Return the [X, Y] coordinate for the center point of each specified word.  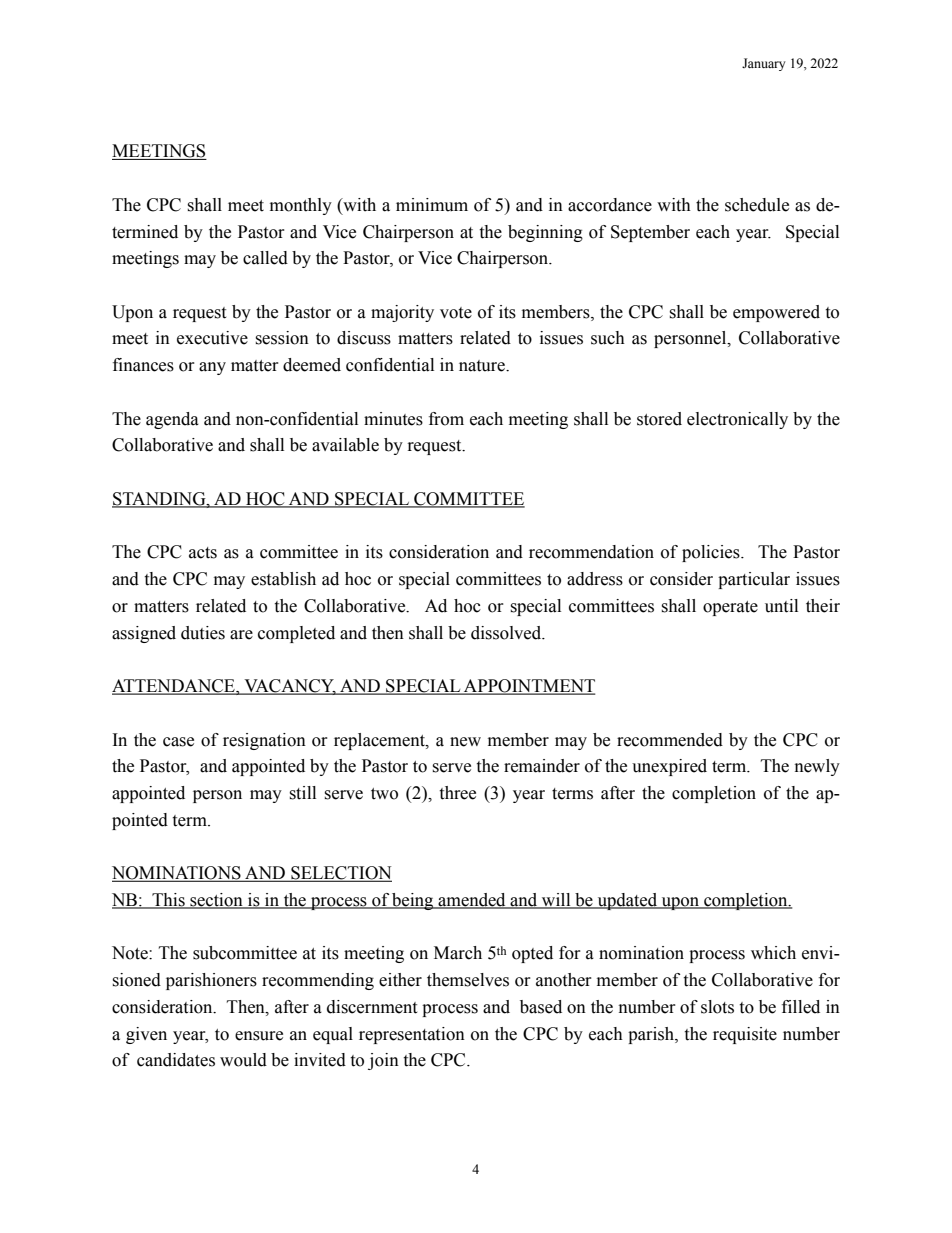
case [178, 742]
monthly [301, 206]
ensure [259, 1036]
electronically [737, 420]
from [446, 419]
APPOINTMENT [529, 687]
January [764, 64]
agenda [172, 420]
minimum [432, 205]
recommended [670, 740]
